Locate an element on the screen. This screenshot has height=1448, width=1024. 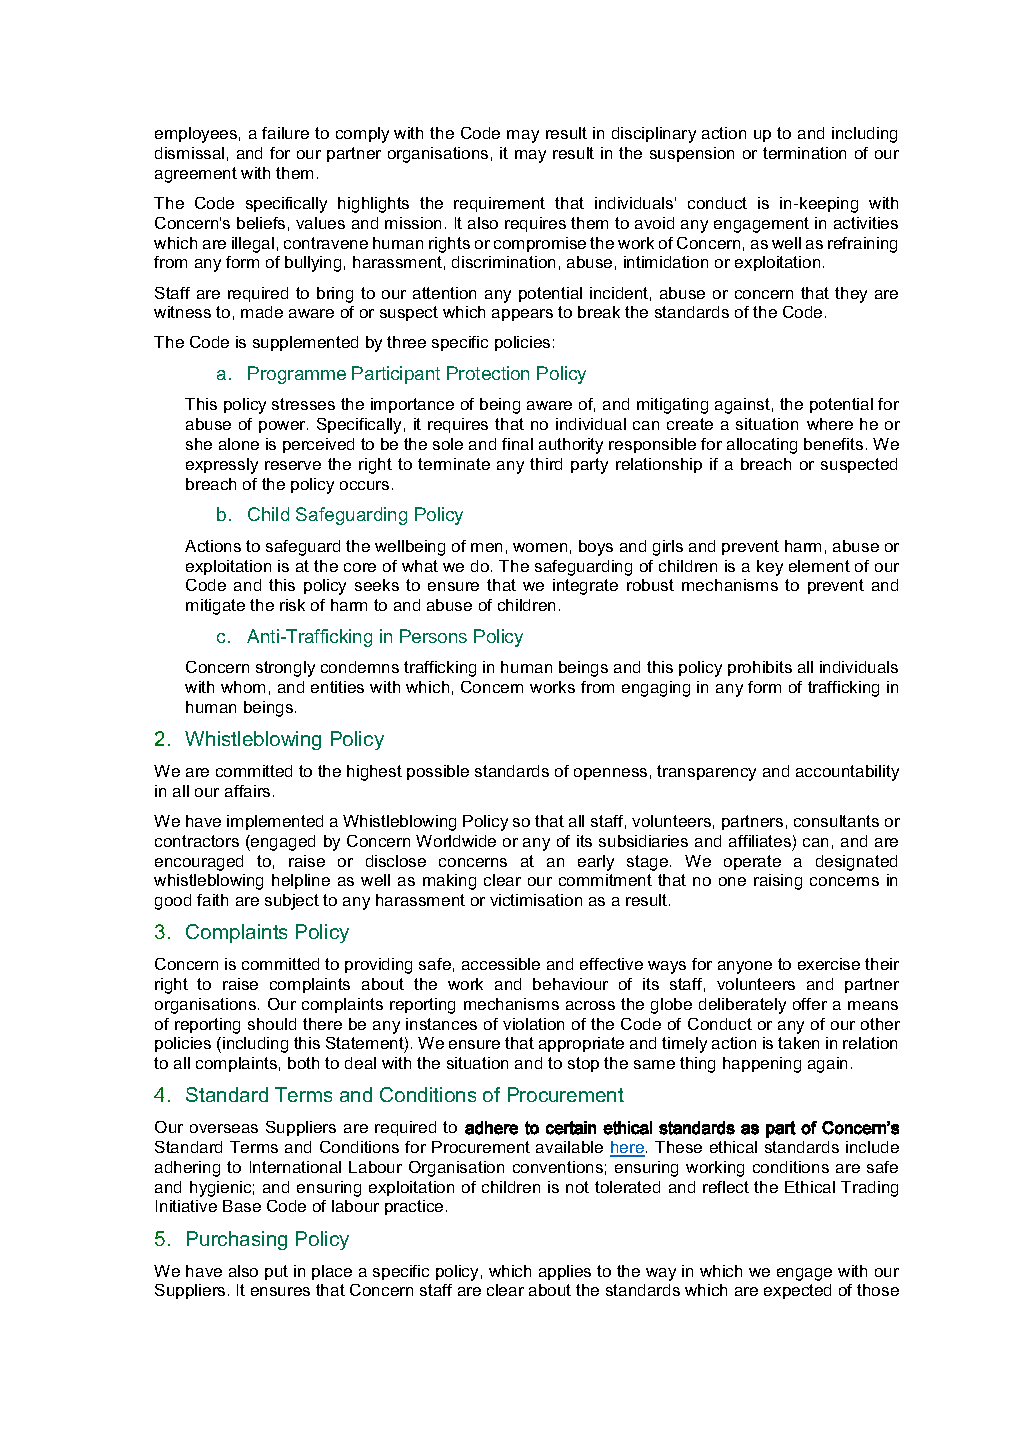
key is located at coordinates (770, 568).
